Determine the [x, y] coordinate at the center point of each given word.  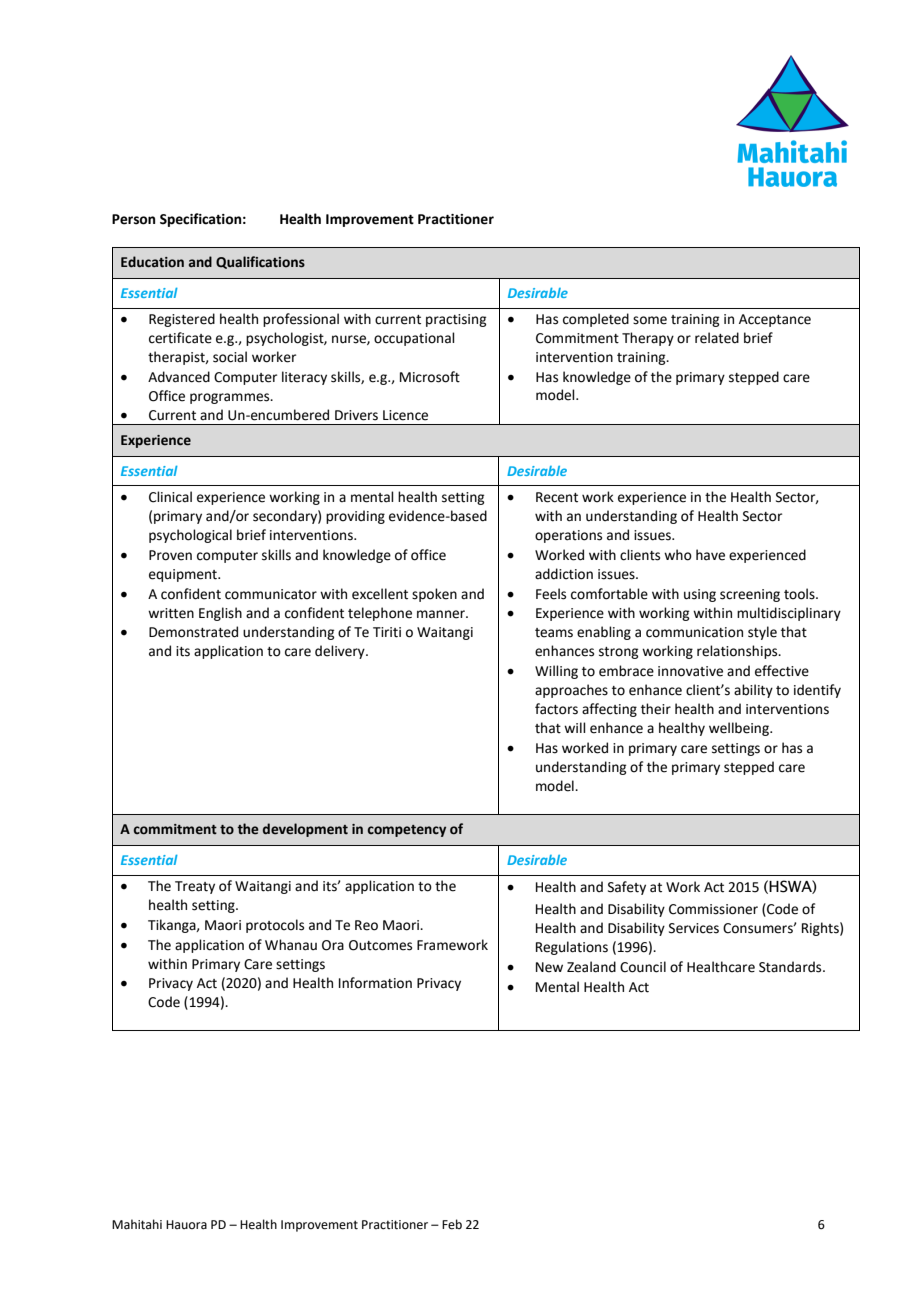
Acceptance [775, 320]
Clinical [170, 497]
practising [456, 320]
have [710, 555]
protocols [275, 926]
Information [375, 983]
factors [556, 709]
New [549, 967]
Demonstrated [193, 632]
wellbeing [740, 729]
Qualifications [260, 262]
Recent [557, 497]
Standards [791, 967]
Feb [452, 1224]
